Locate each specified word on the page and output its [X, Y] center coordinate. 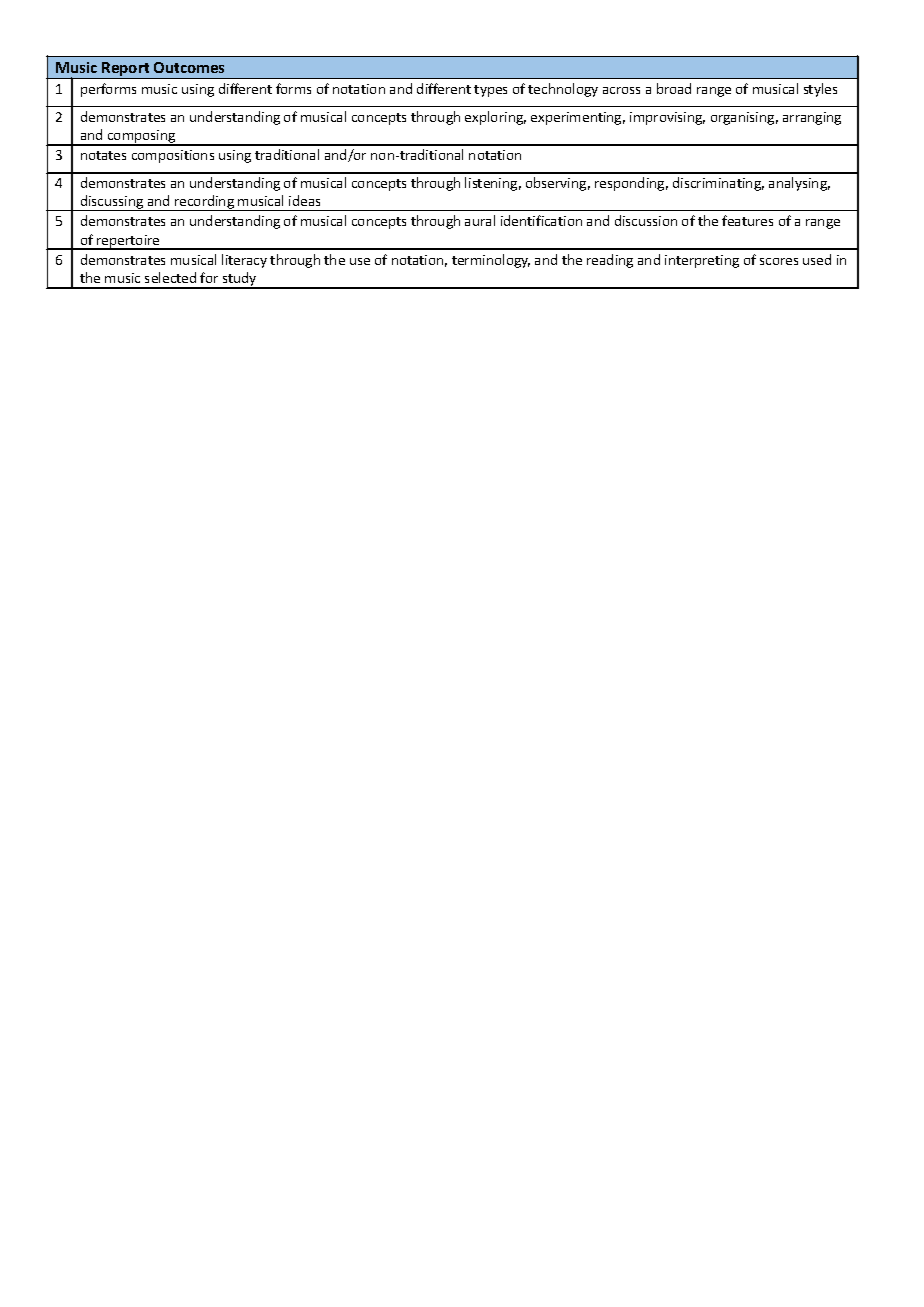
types [490, 91]
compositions [173, 156]
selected [170, 277]
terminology [491, 261]
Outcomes [189, 67]
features [747, 220]
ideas [304, 200]
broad [674, 88]
